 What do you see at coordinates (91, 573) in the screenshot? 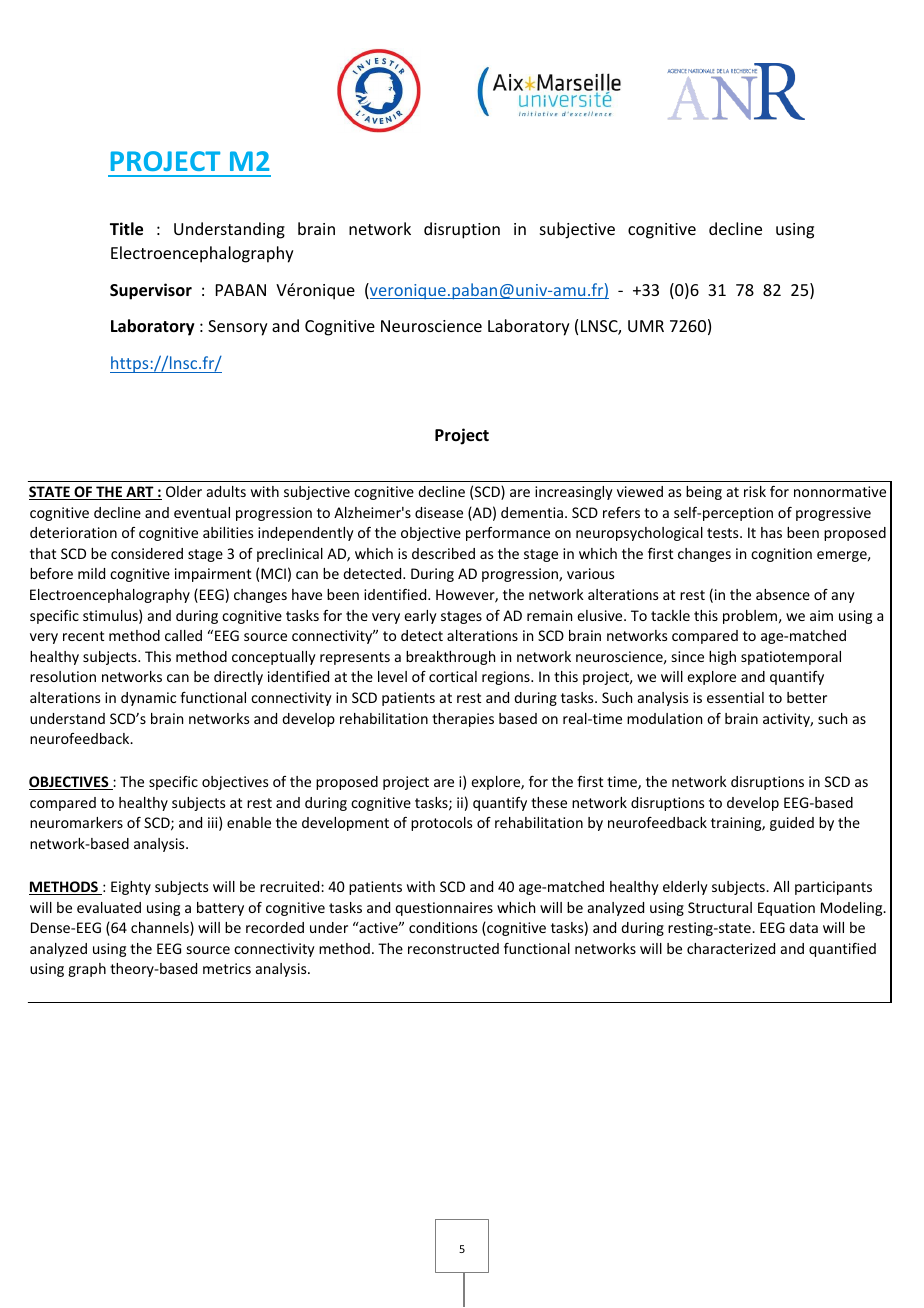
I see `mild` at bounding box center [91, 573].
